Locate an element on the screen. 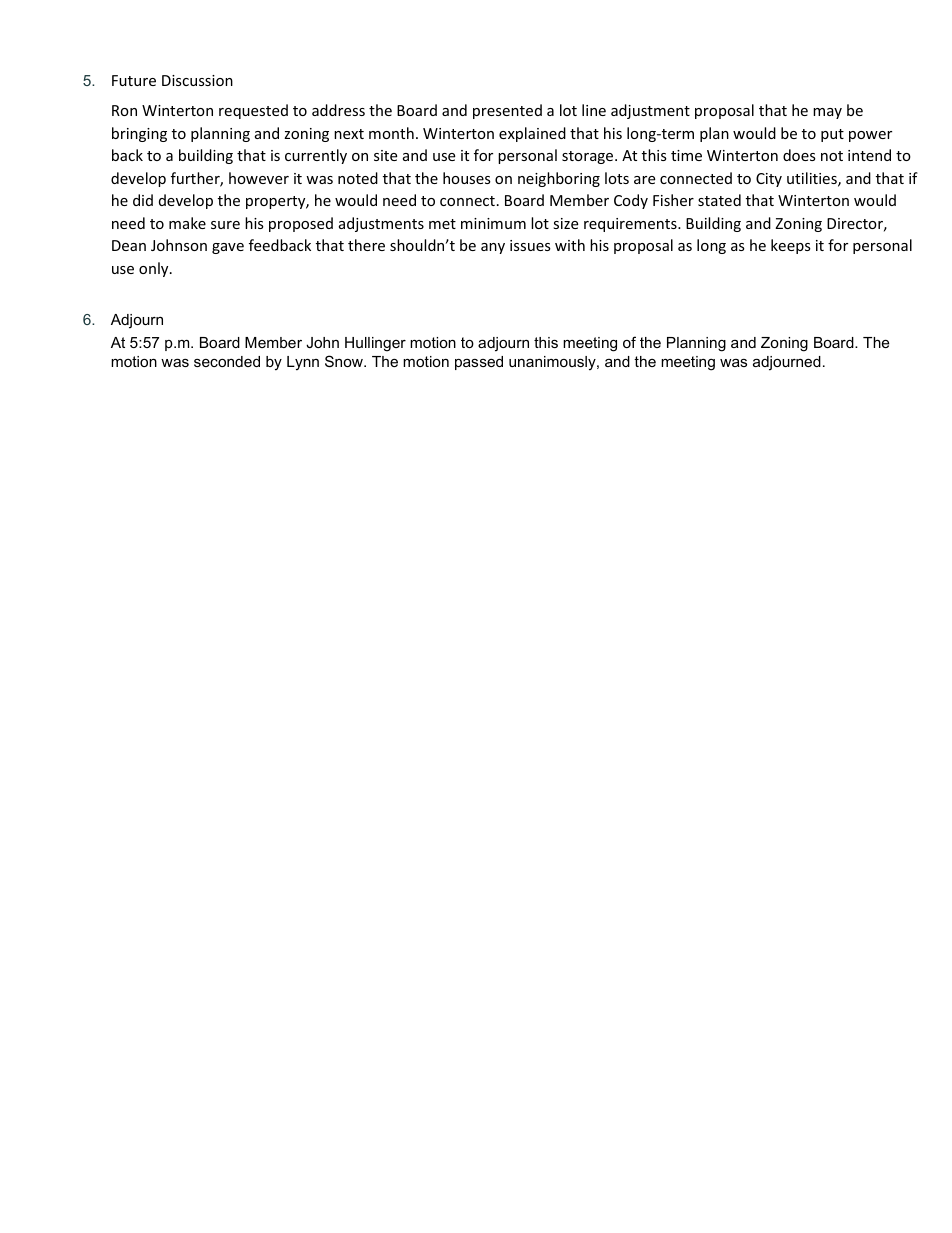 Image resolution: width=952 pixels, height=1233 pixels. currently is located at coordinates (316, 156).
